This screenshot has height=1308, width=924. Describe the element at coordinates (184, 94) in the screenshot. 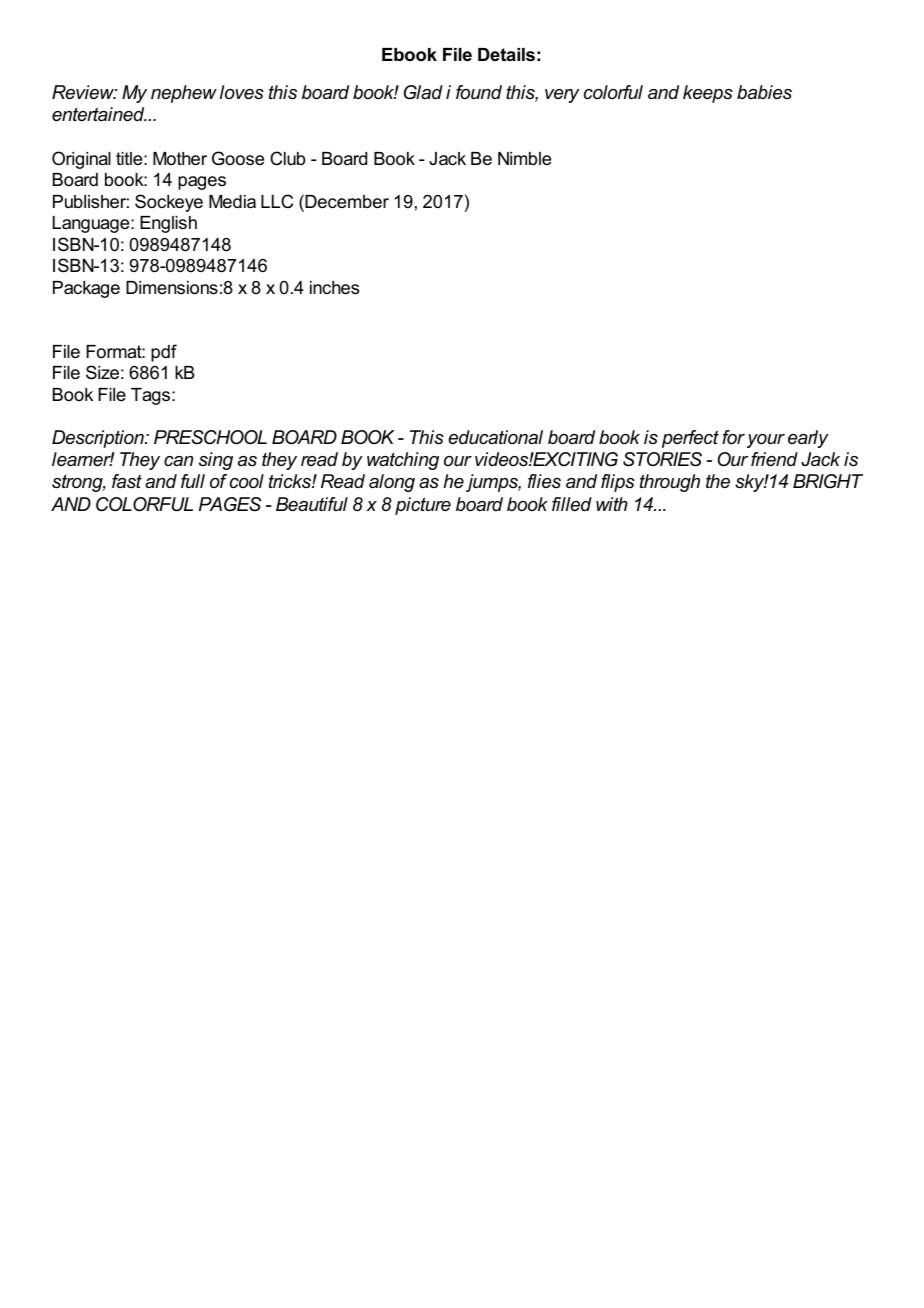

I see `nephew` at that location.
